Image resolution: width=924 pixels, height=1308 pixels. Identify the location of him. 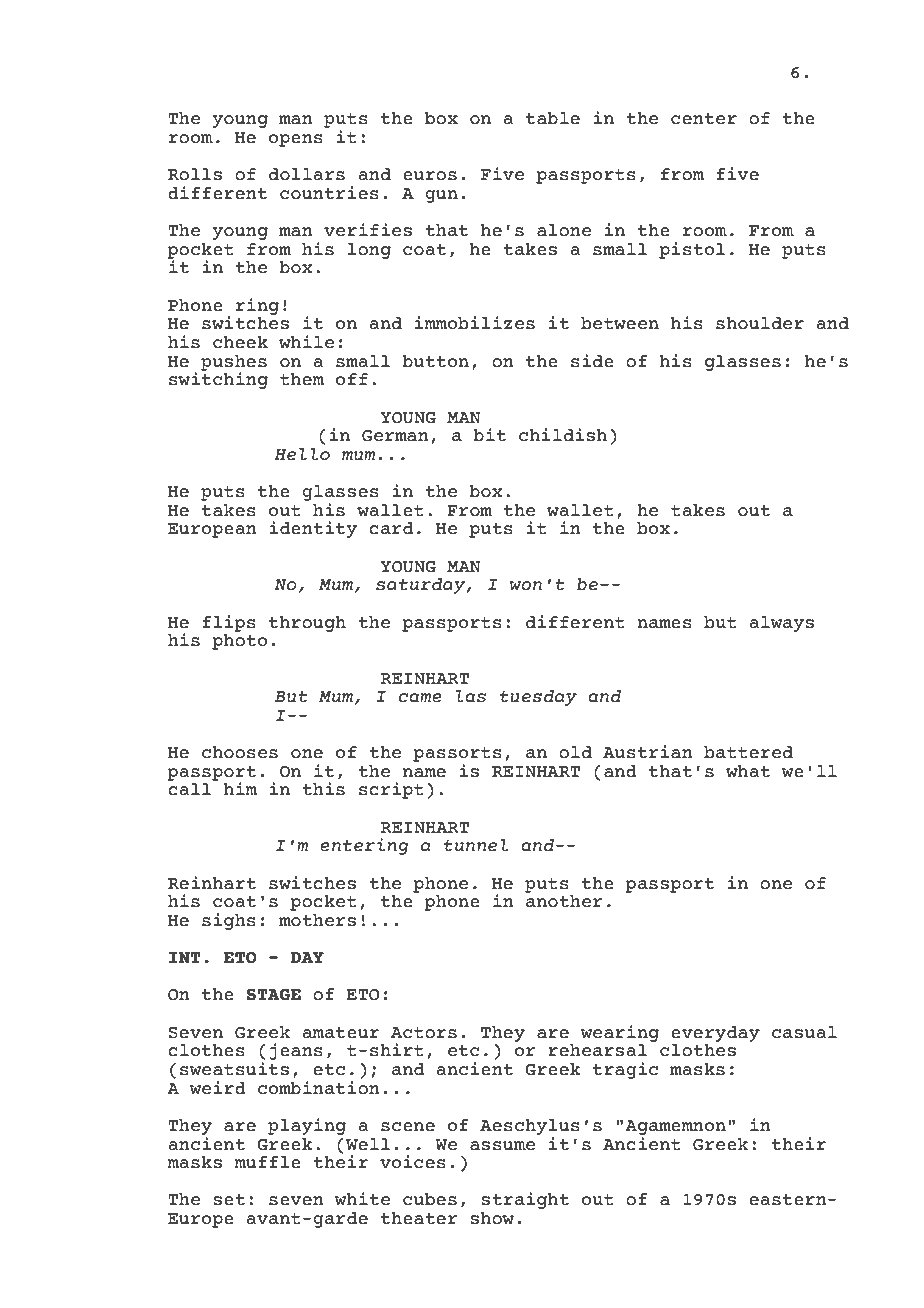
(240, 788).
